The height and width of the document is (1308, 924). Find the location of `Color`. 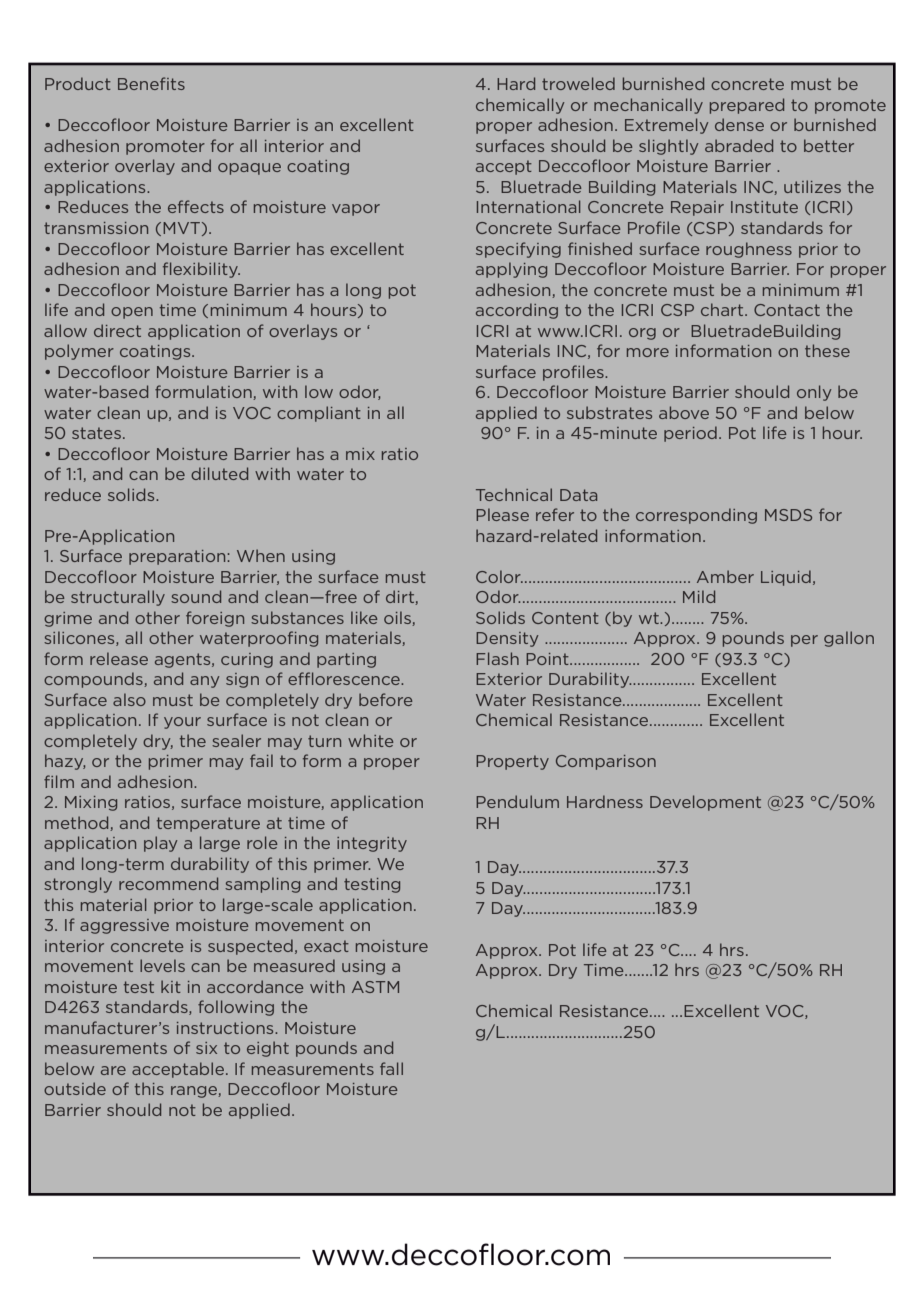

Color is located at coordinates (499, 576).
